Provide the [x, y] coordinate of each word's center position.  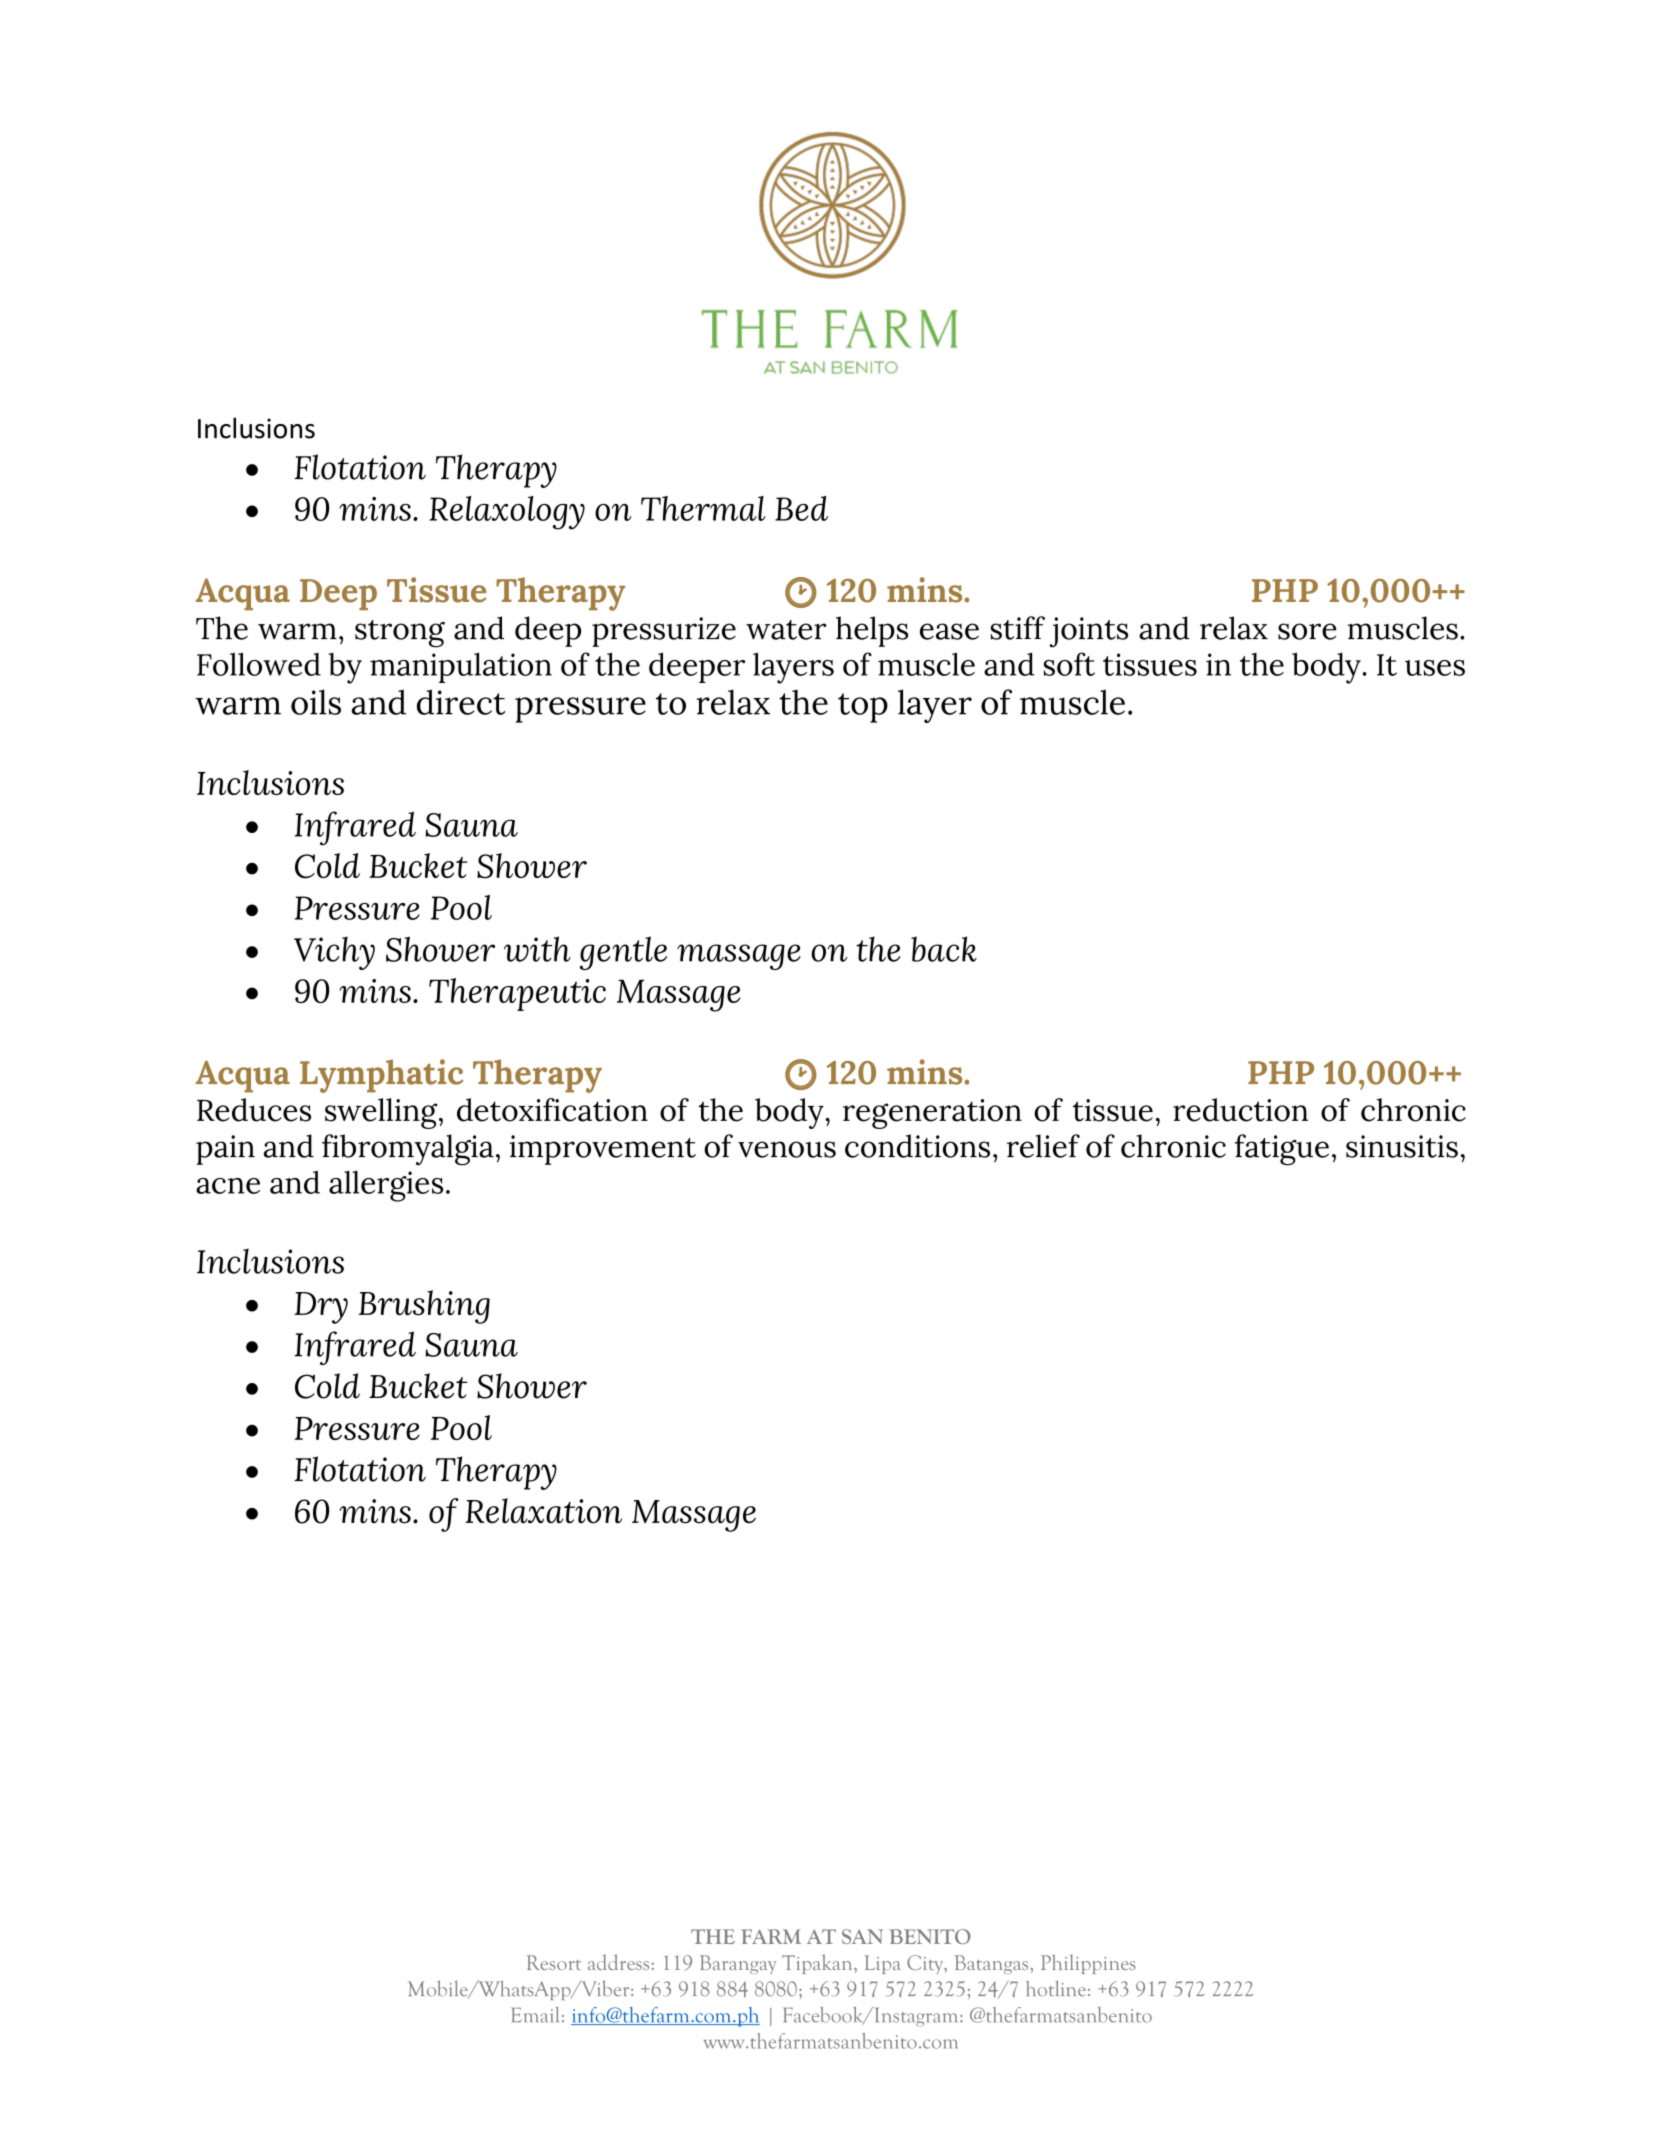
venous [787, 1149]
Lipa [883, 1964]
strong [400, 634]
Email [535, 2015]
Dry [321, 1308]
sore [1307, 631]
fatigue [1282, 1150]
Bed [801, 508]
